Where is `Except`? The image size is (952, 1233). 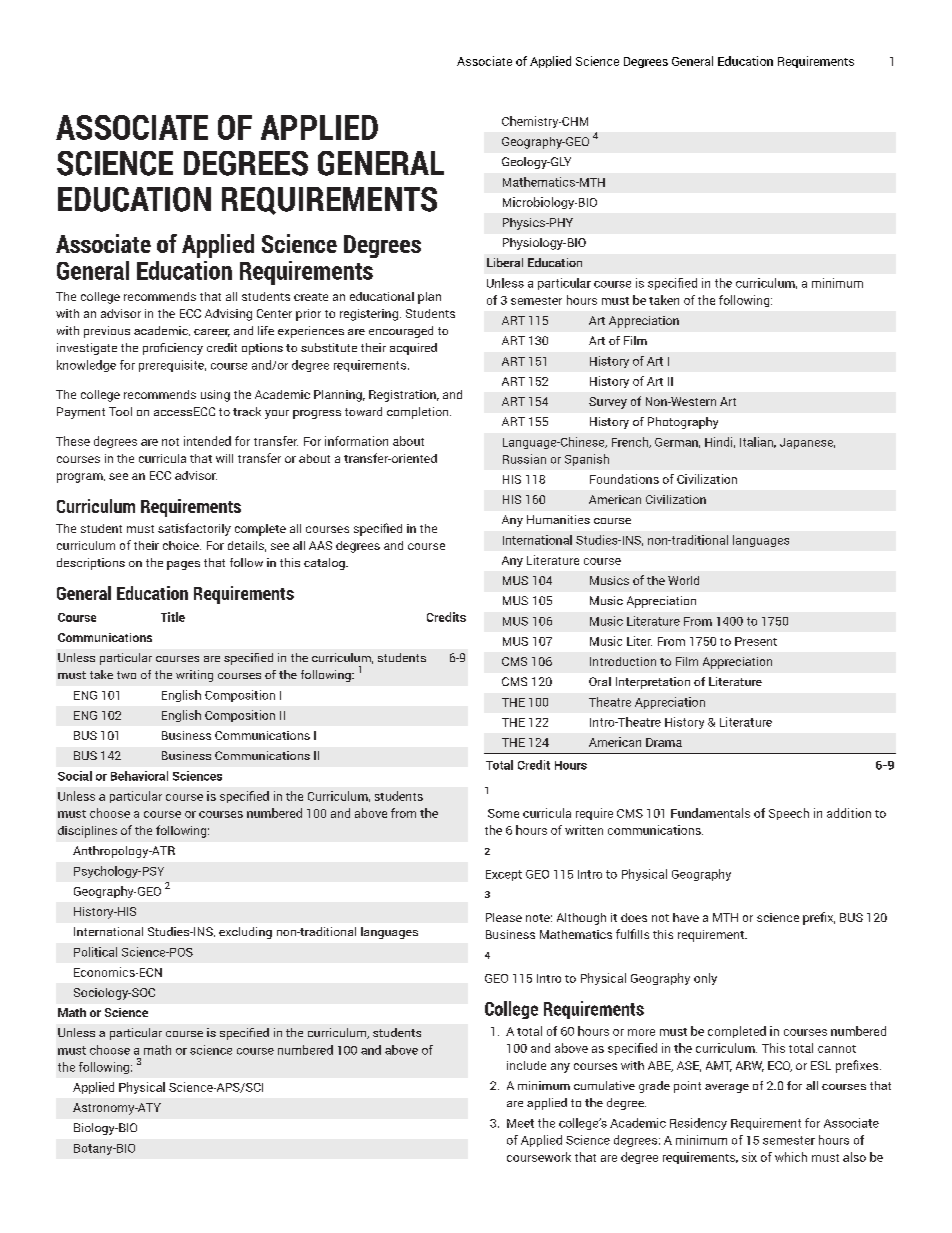 Except is located at coordinates (504, 875).
